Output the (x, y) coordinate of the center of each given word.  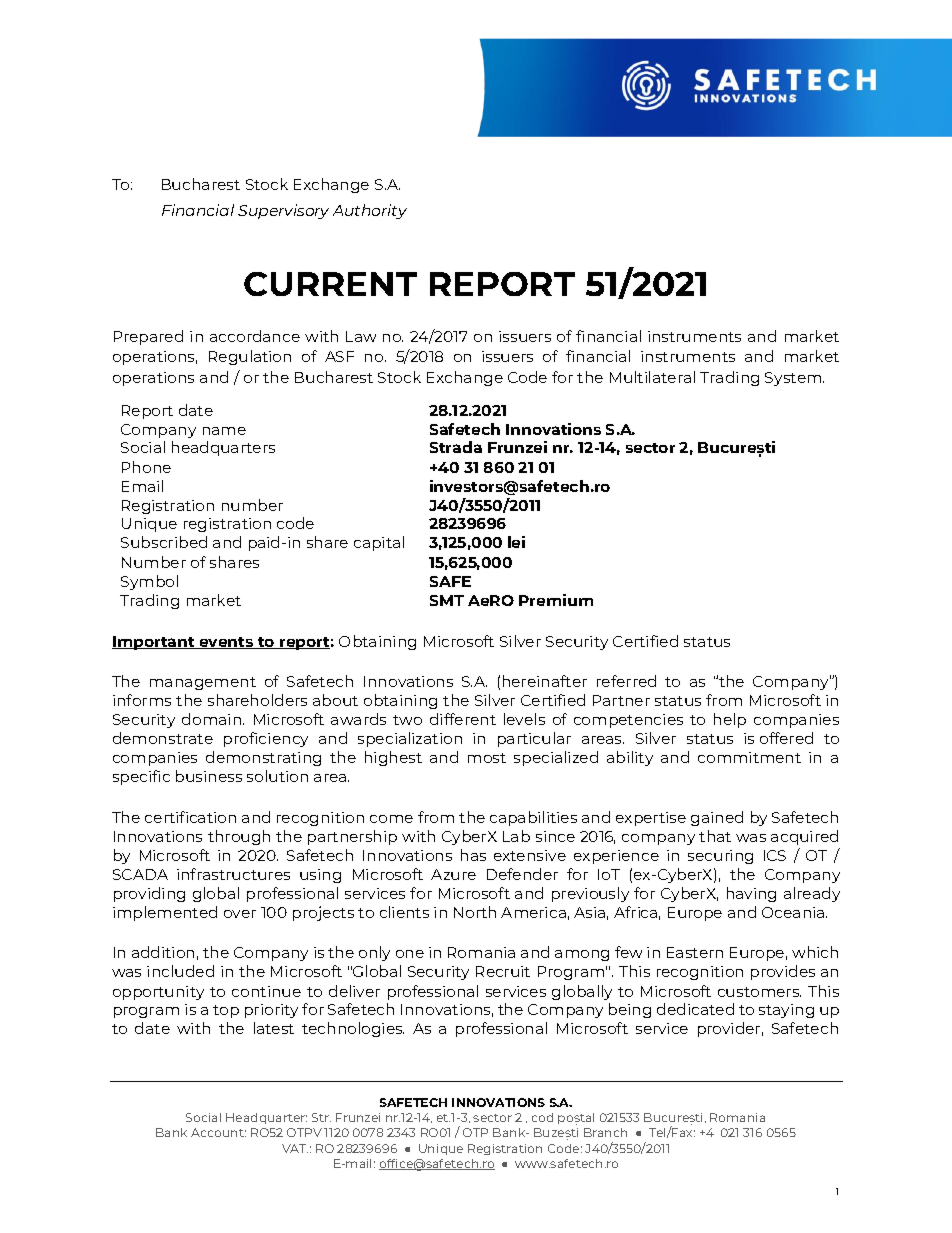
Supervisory (283, 211)
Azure (453, 874)
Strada (456, 447)
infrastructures (233, 874)
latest (274, 1028)
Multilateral (652, 377)
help (730, 720)
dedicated (695, 1009)
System (794, 379)
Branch (605, 1132)
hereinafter (545, 681)
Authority (370, 211)
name (224, 431)
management (203, 683)
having (751, 894)
